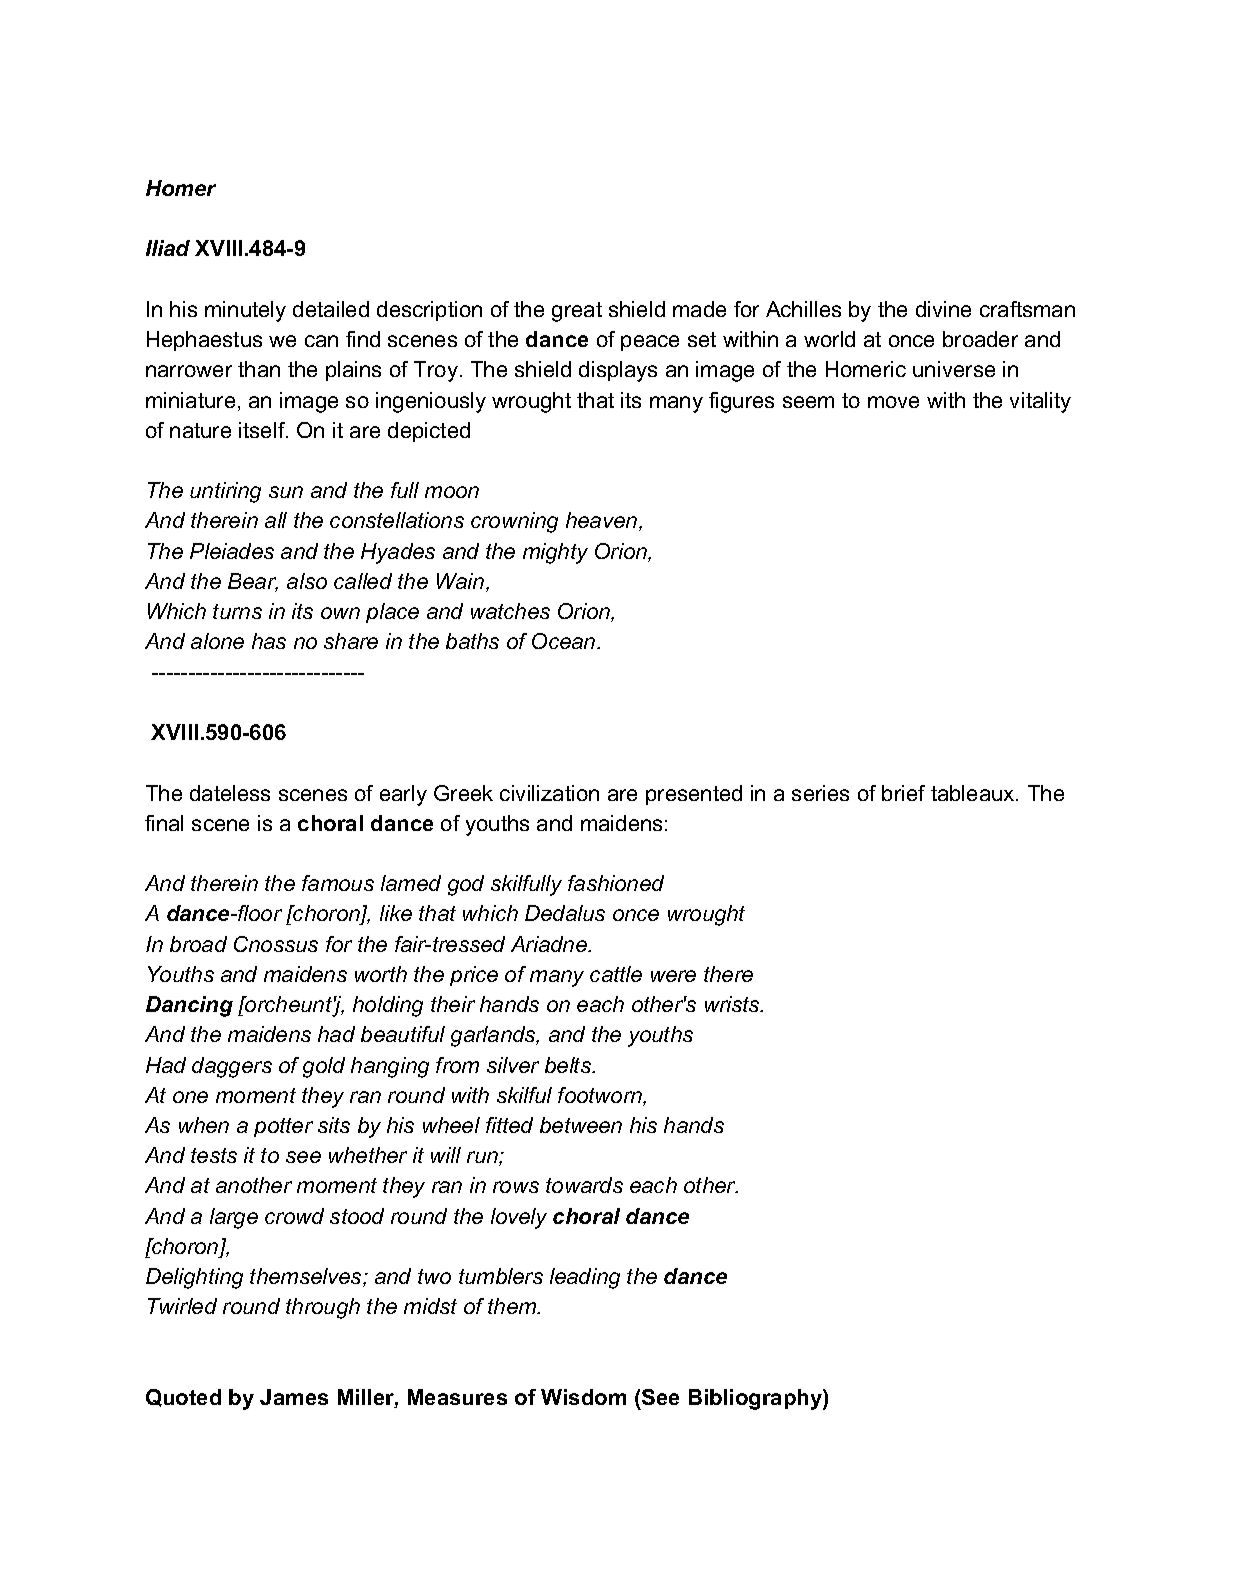 The height and width of the screenshot is (1596, 1234). Describe the element at coordinates (577, 312) in the screenshot. I see `great` at that location.
